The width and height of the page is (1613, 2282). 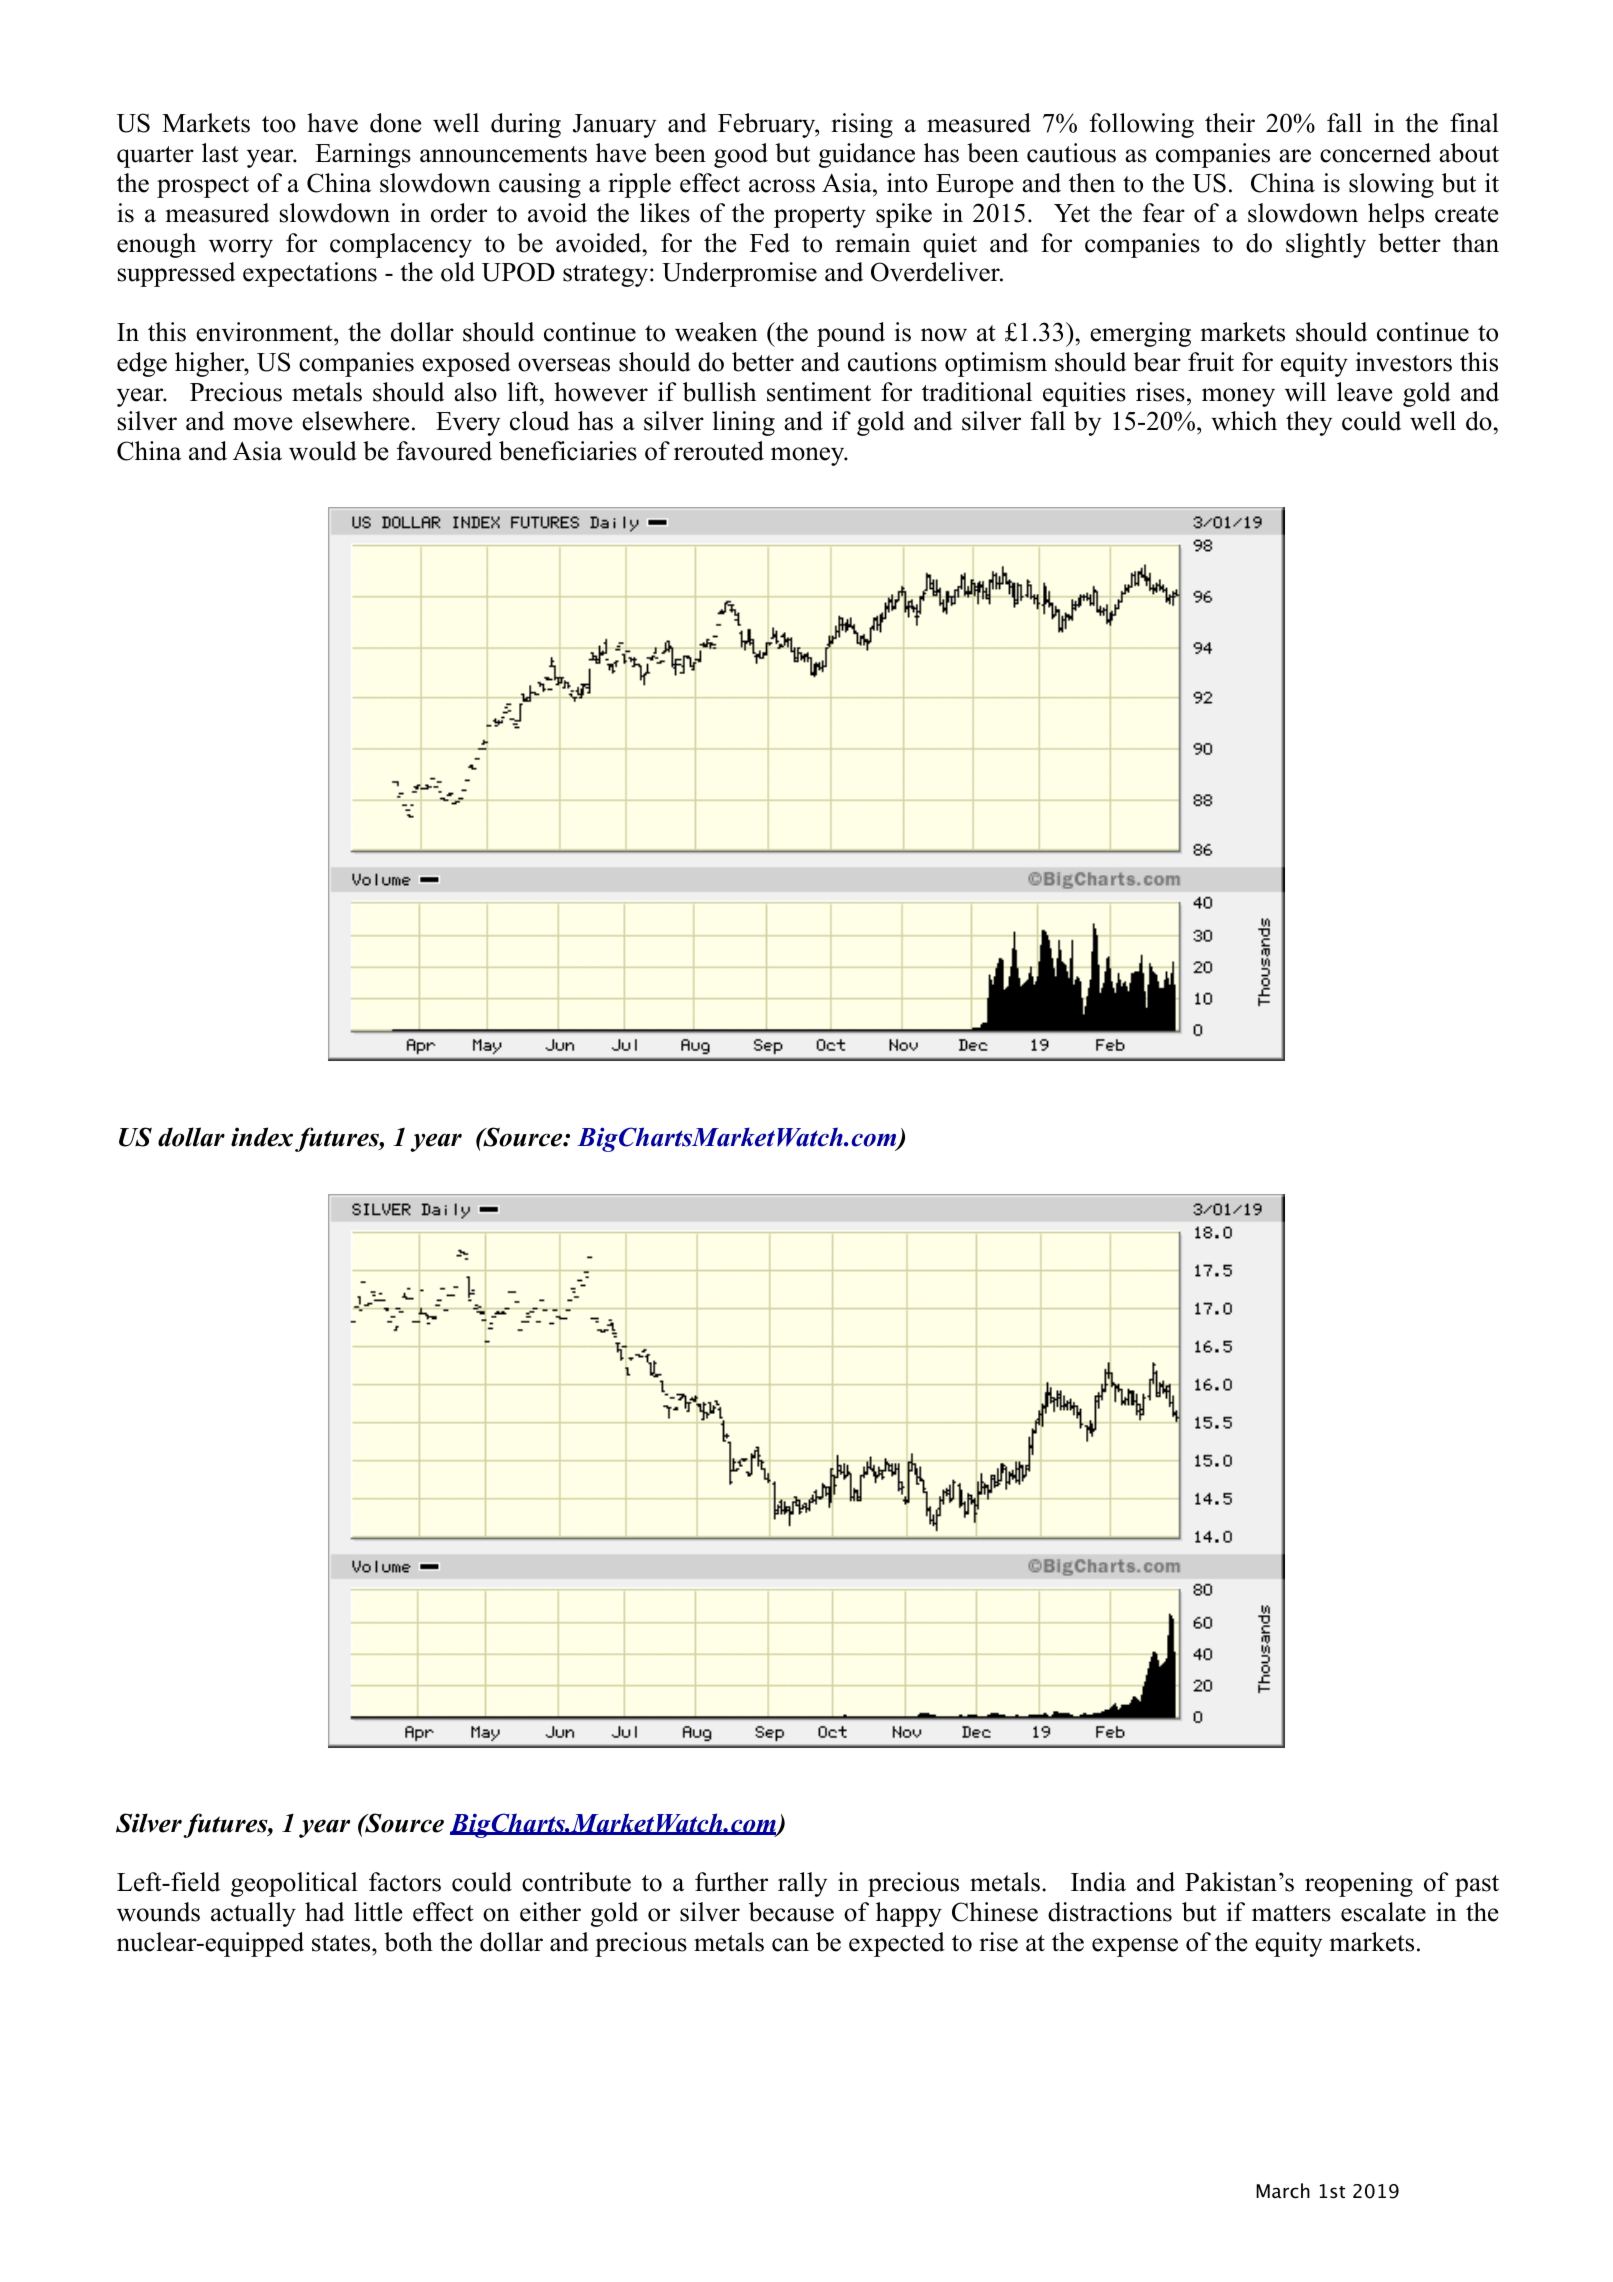 I want to click on can, so click(x=790, y=1945).
